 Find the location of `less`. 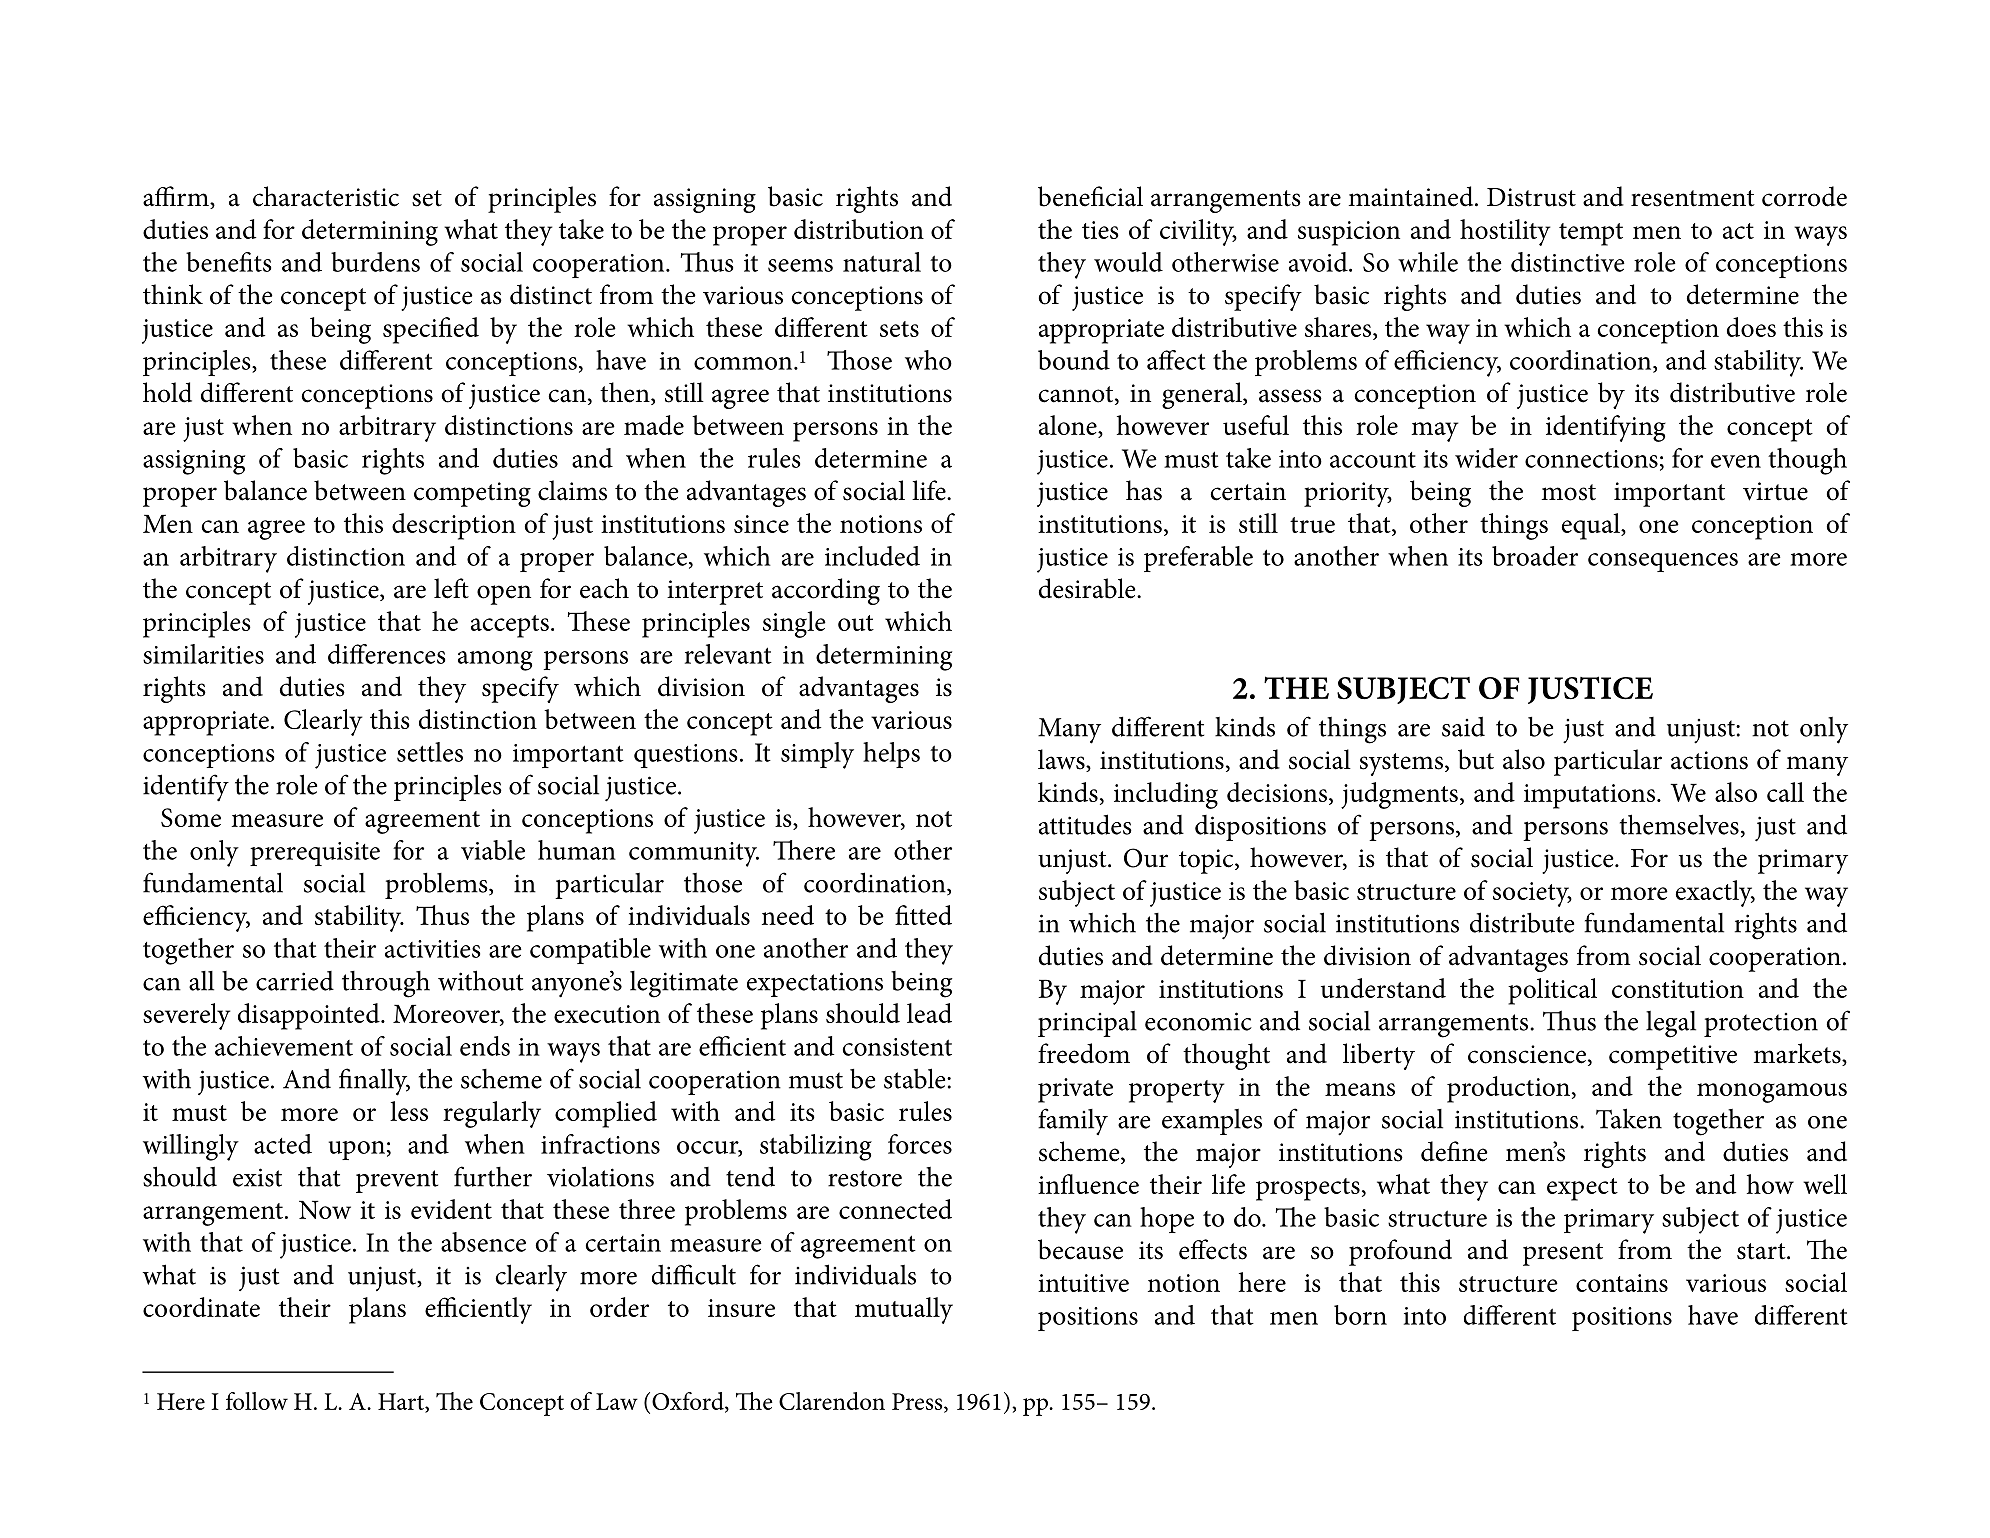

less is located at coordinates (409, 1111).
